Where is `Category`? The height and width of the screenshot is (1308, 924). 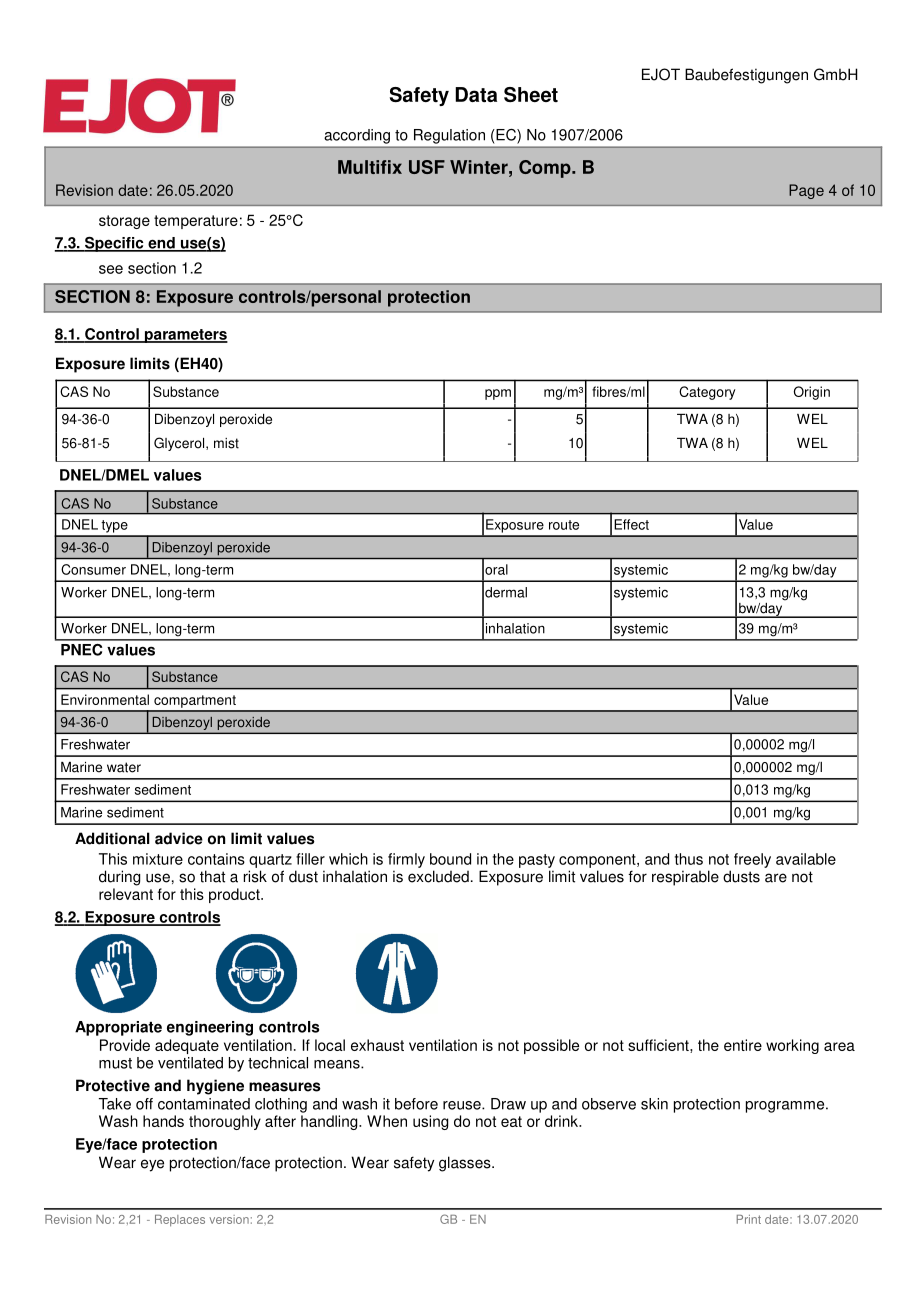
Category is located at coordinates (707, 393).
